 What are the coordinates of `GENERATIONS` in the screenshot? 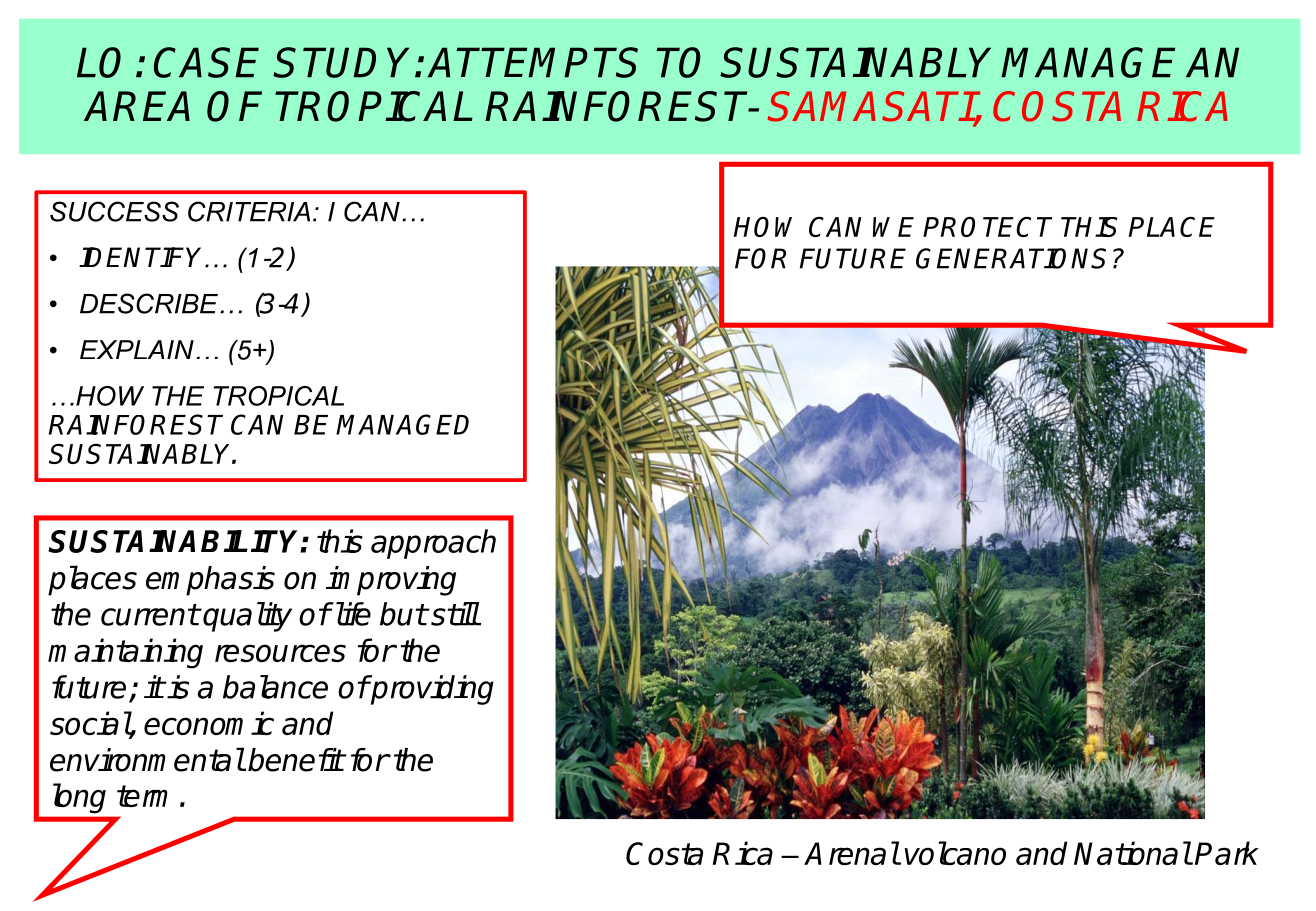 It's located at (1011, 258).
